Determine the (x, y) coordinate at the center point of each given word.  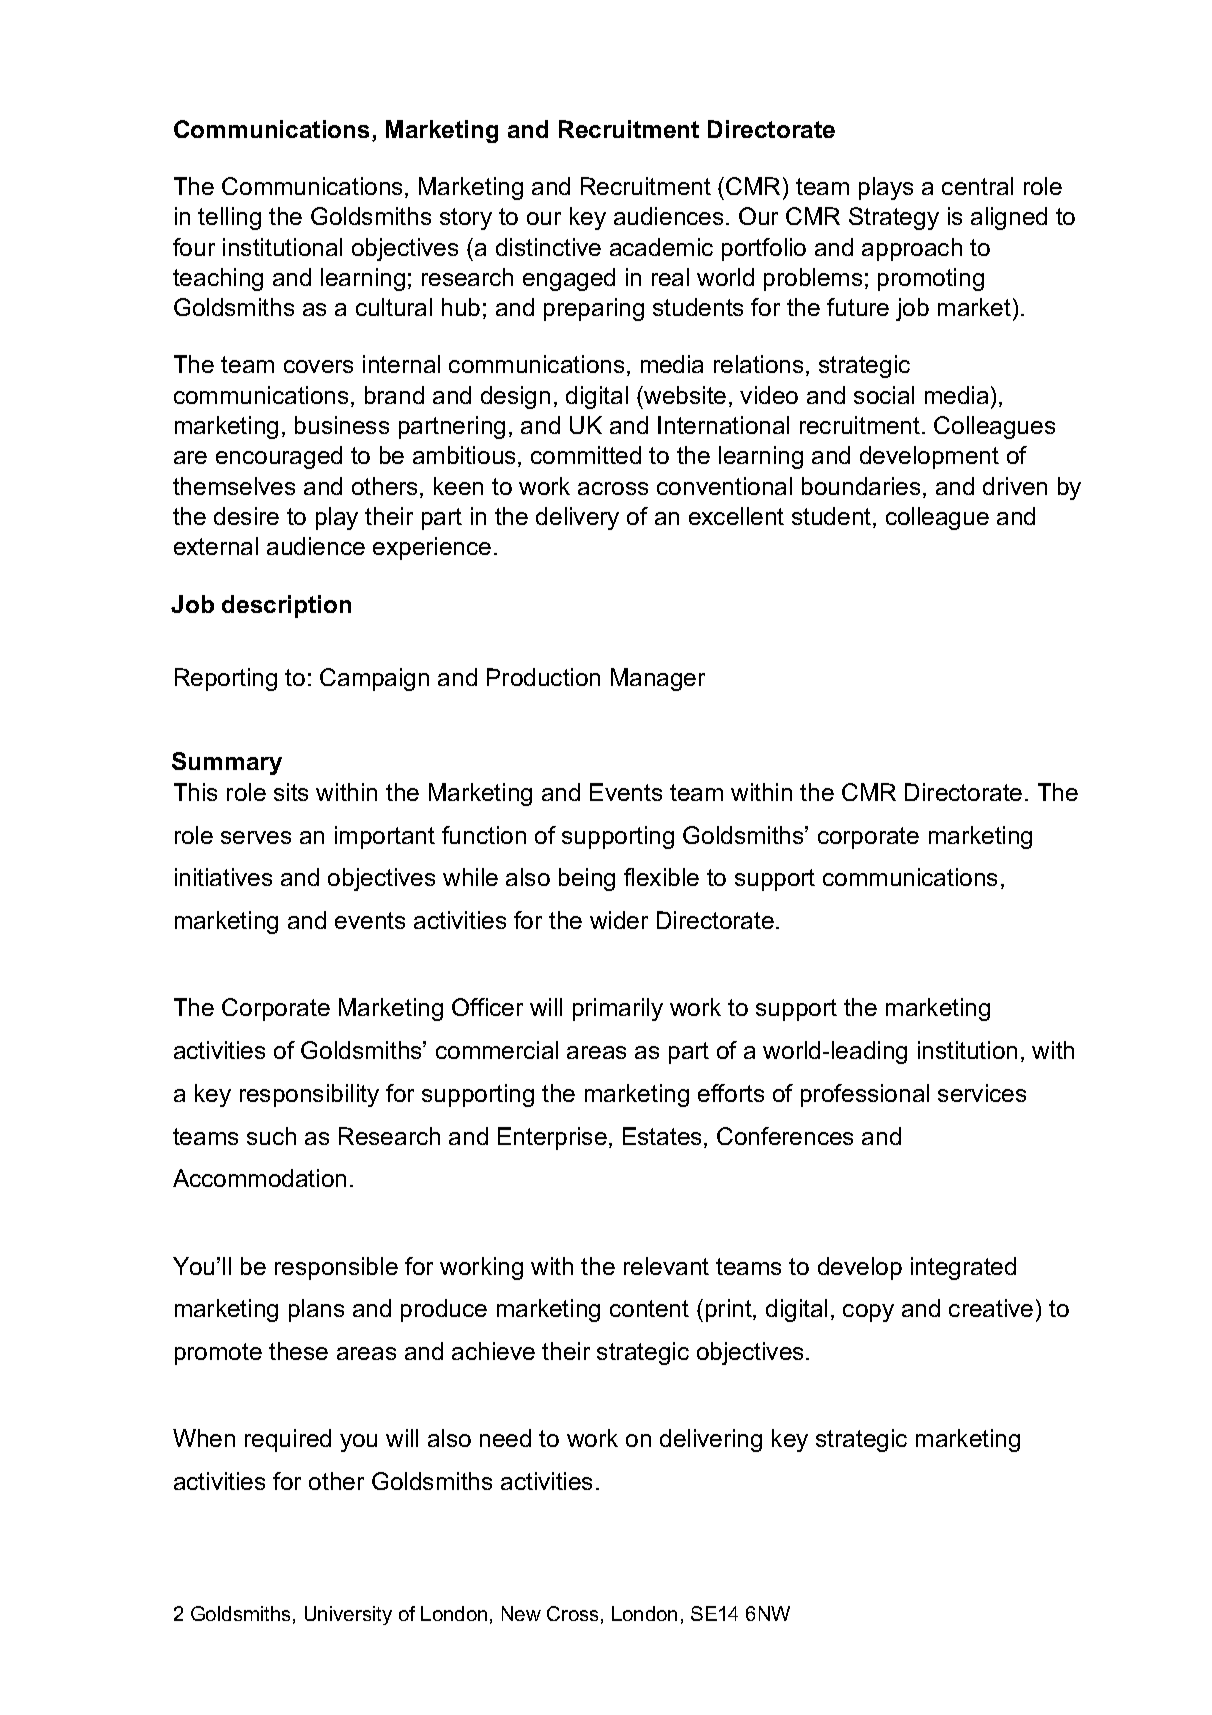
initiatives (223, 877)
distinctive (548, 247)
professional (865, 1095)
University (348, 1615)
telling (229, 218)
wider (619, 920)
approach (912, 249)
